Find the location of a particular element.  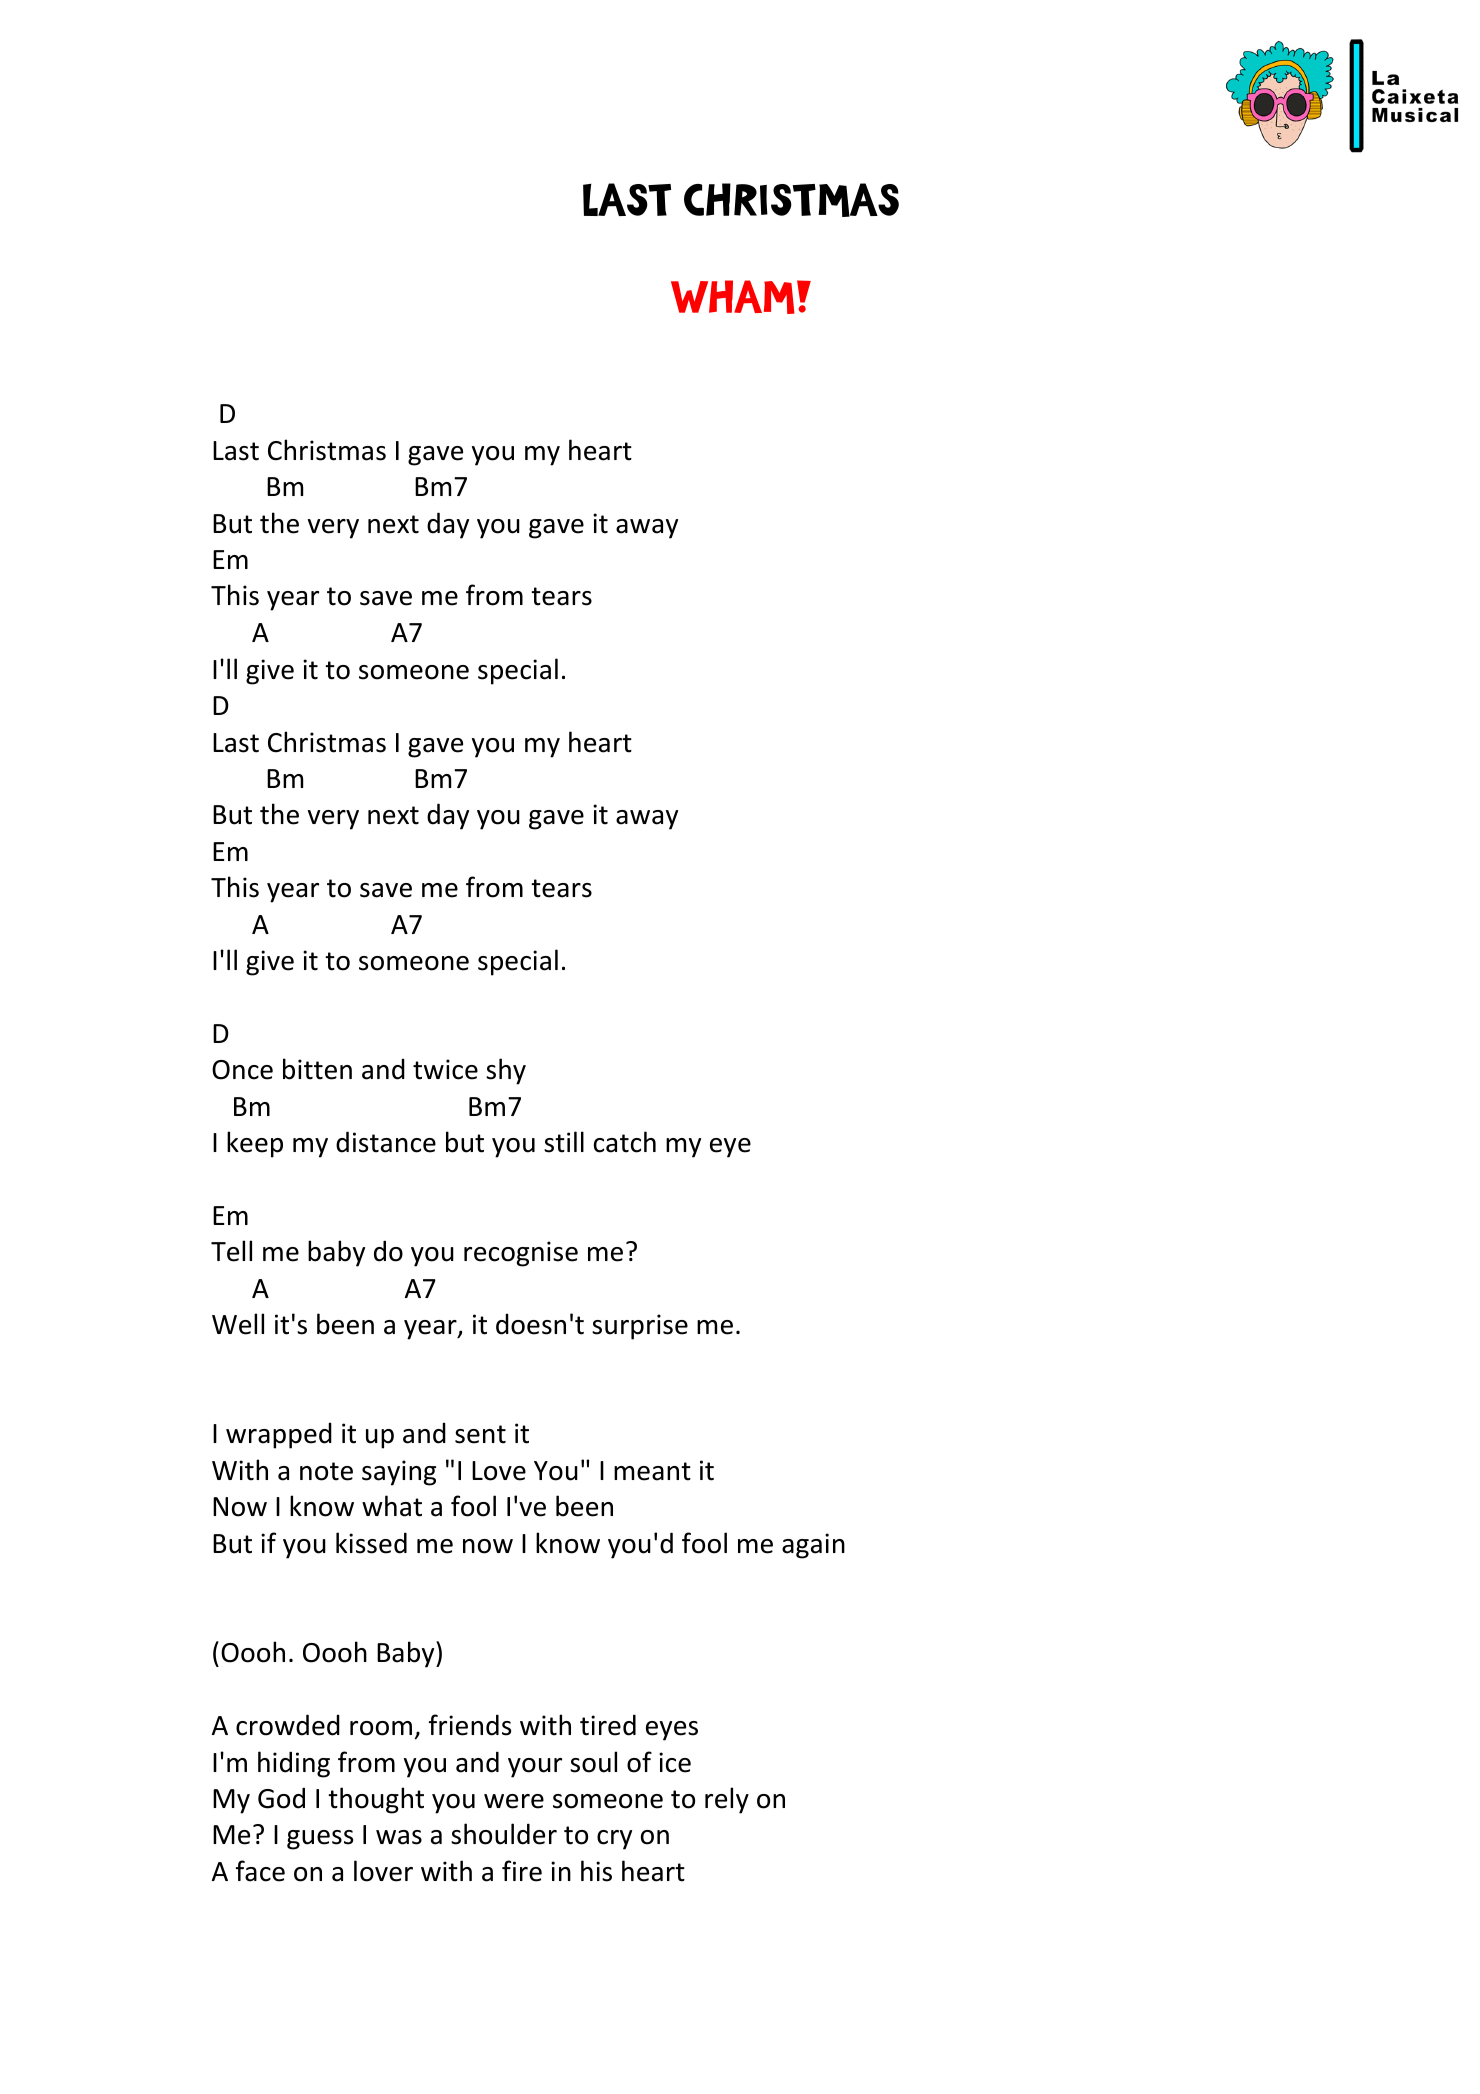

catch is located at coordinates (625, 1142).
